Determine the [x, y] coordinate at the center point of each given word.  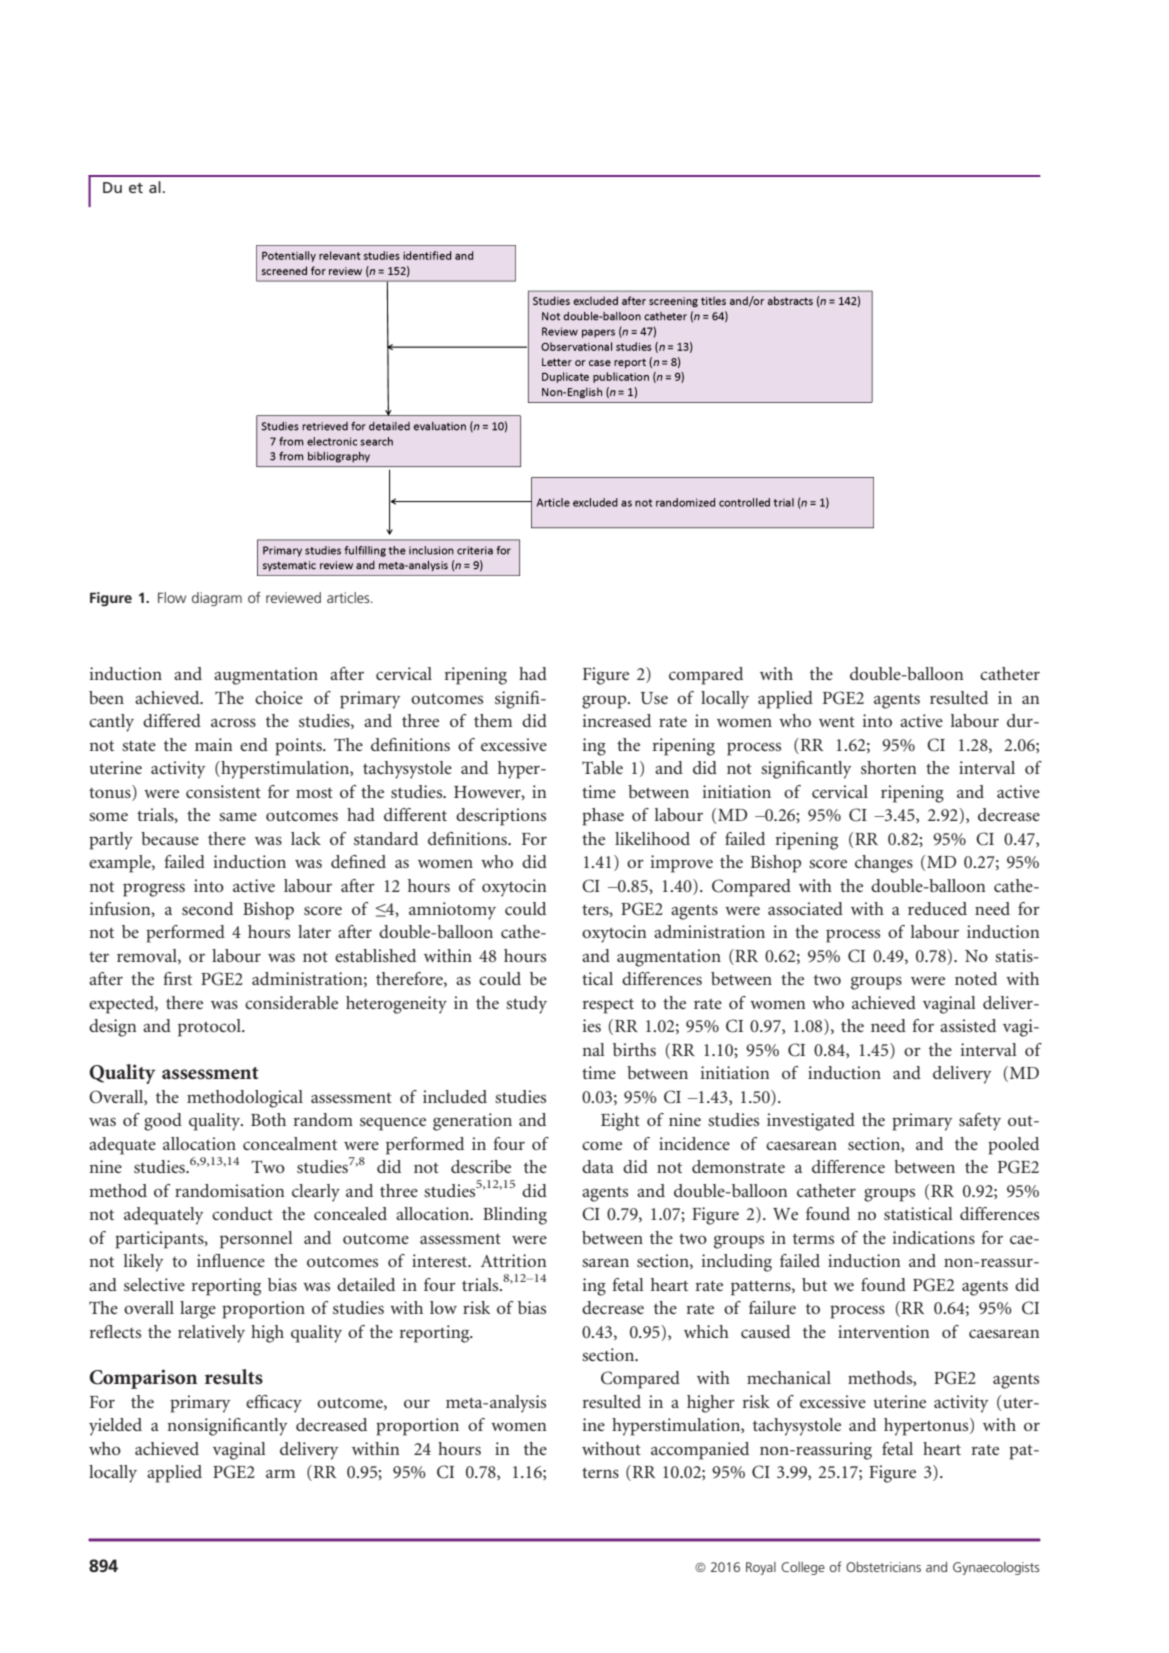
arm [280, 1473]
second [207, 908]
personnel [256, 1240]
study [526, 1005]
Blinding [515, 1216]
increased [616, 720]
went [837, 722]
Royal [761, 1568]
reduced [937, 908]
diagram [217, 599]
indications [933, 1237]
